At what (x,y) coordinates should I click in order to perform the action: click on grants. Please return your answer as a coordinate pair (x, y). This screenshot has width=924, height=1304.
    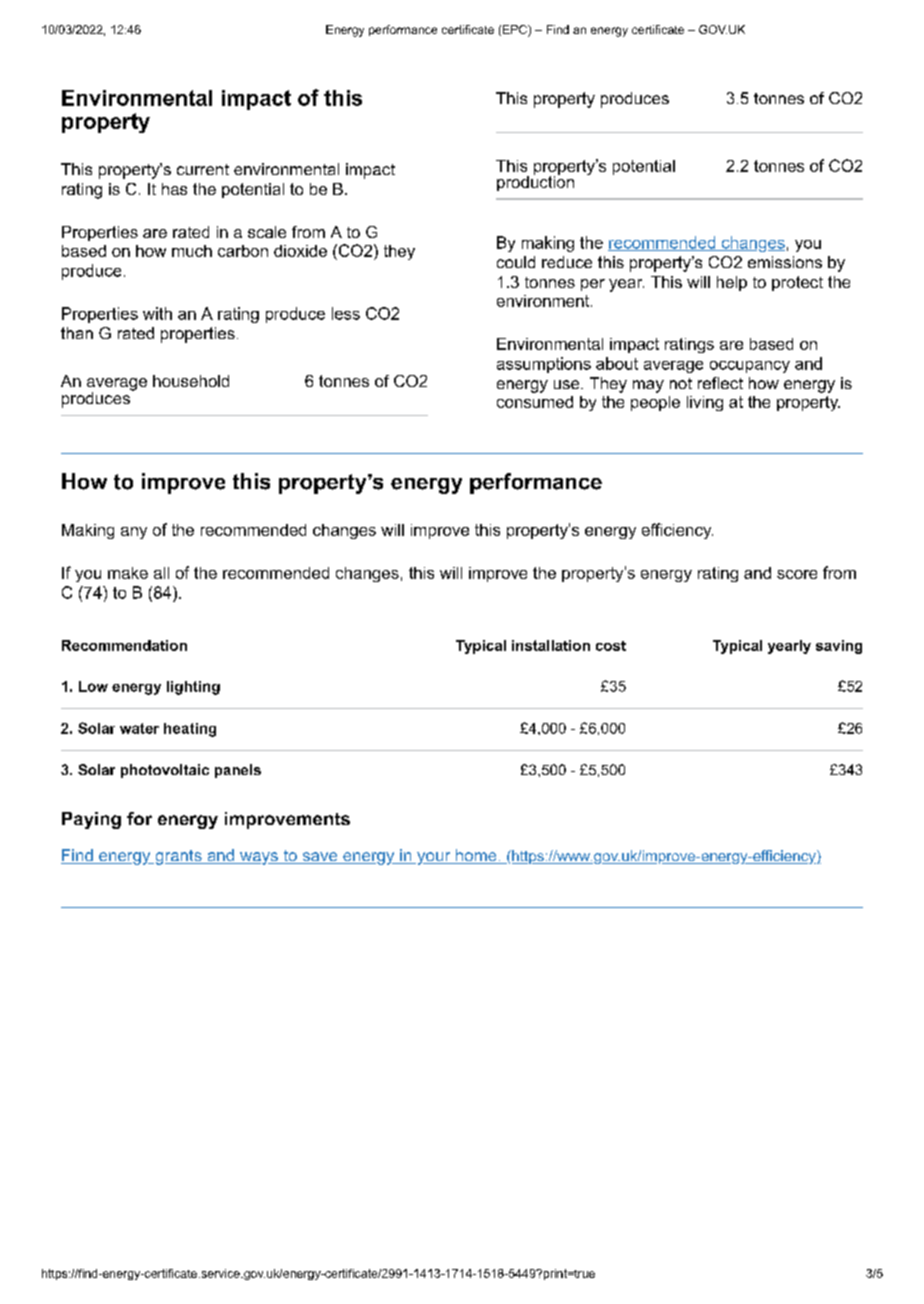
    Looking at the image, I should click on (178, 857).
